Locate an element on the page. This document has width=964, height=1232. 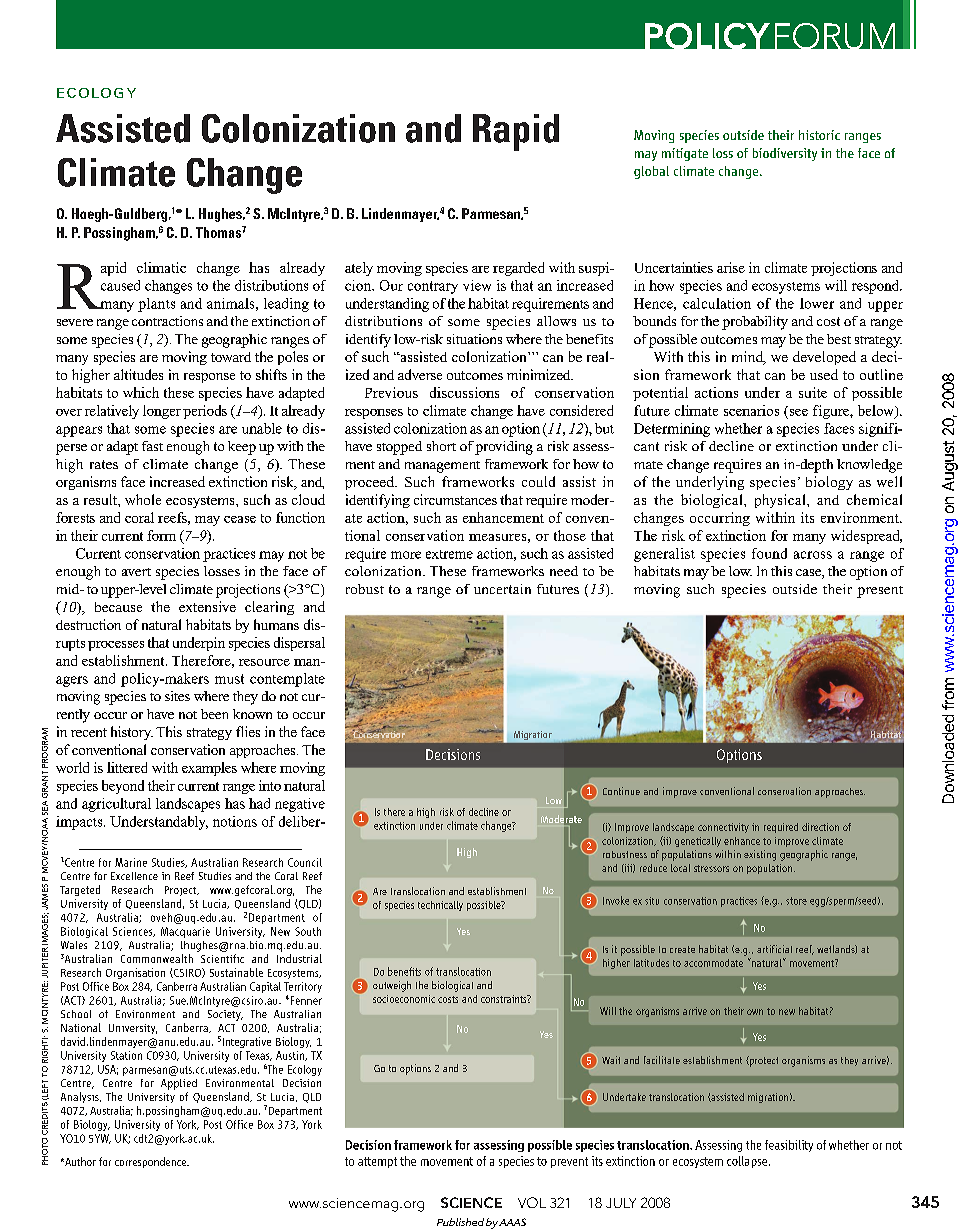
physical is located at coordinates (781, 501).
